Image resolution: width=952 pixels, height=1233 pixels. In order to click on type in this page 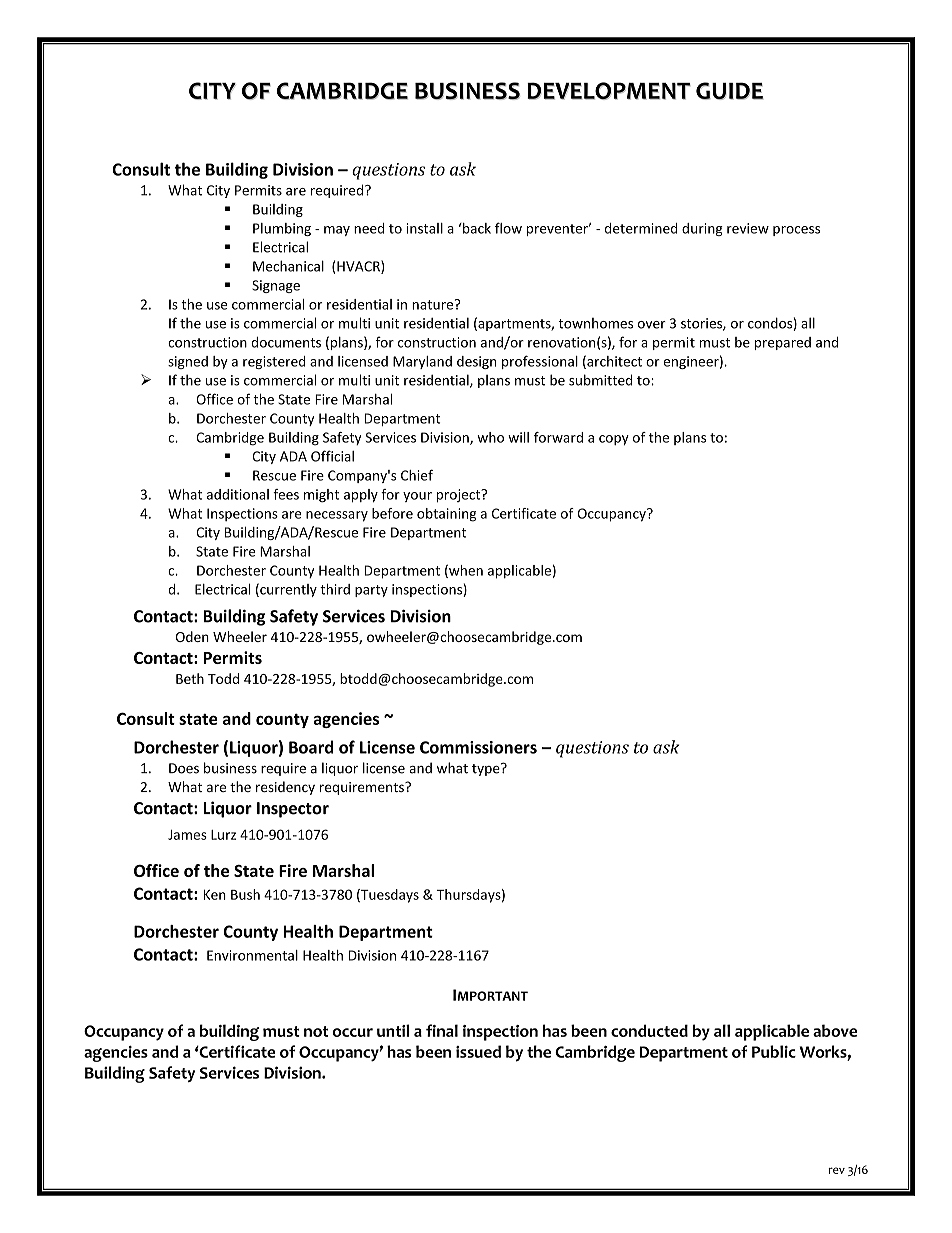, I will do `click(487, 769)`.
